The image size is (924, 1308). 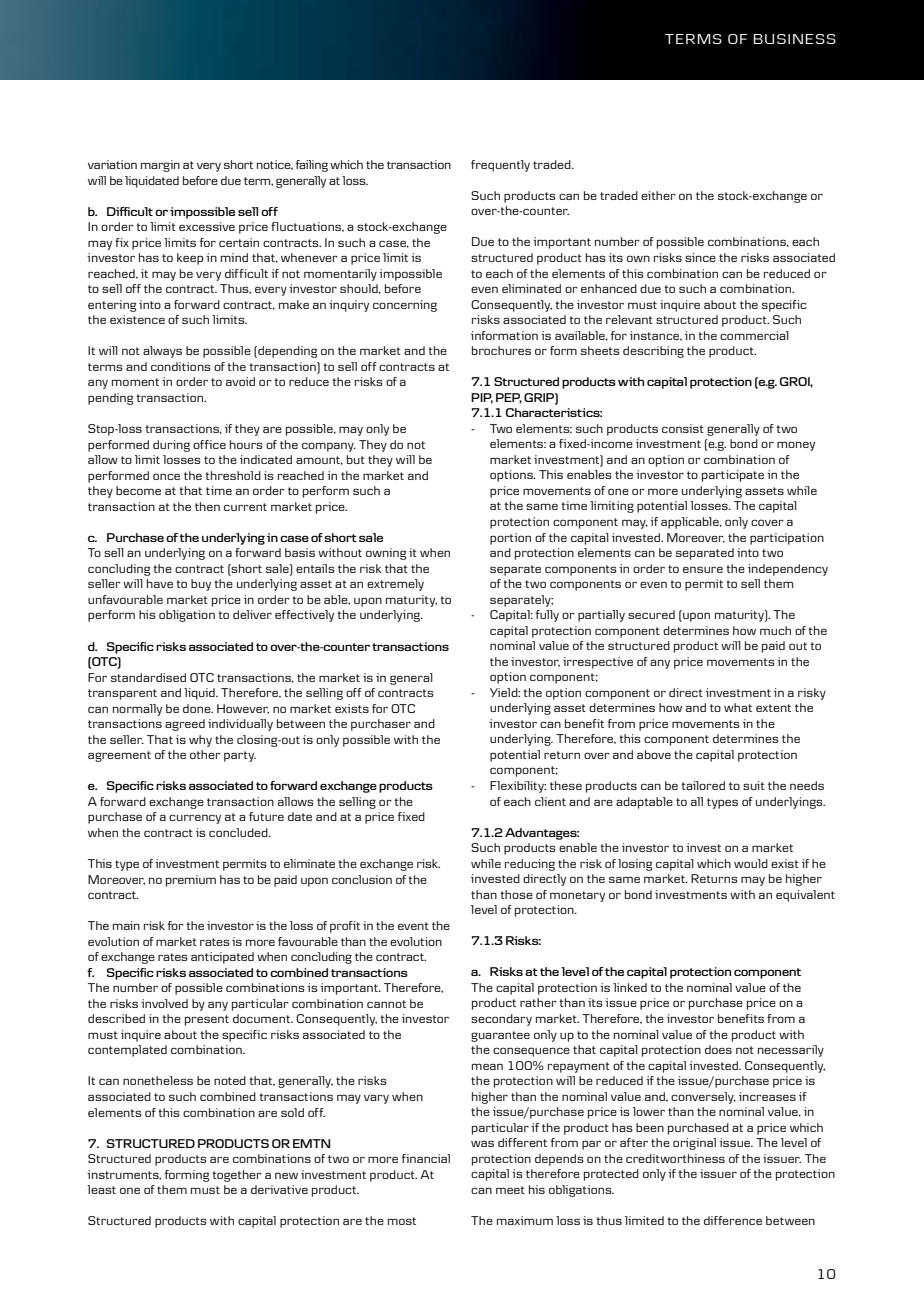 What do you see at coordinates (207, 226) in the screenshot?
I see `excessive` at bounding box center [207, 226].
